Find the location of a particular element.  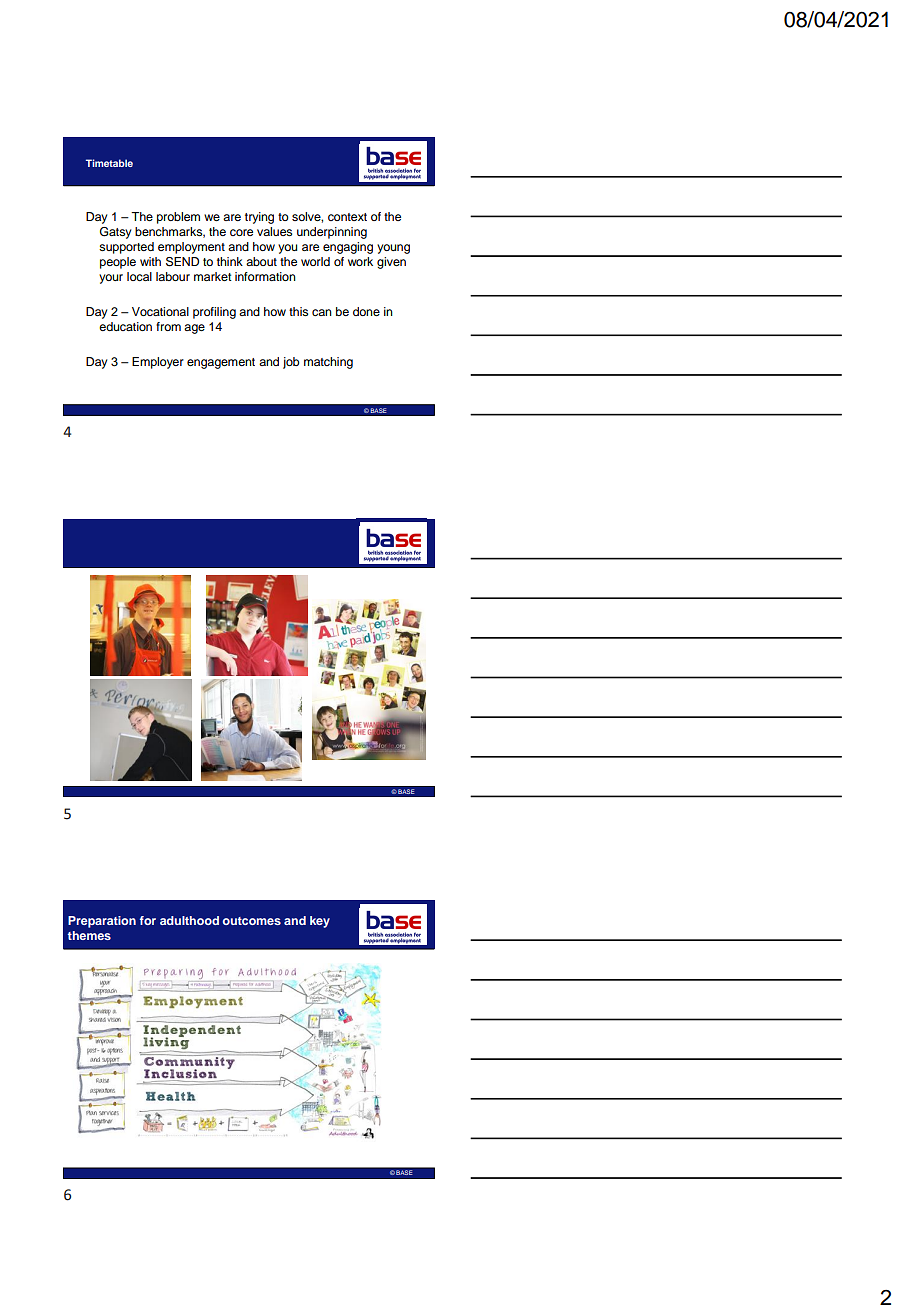

matching is located at coordinates (328, 363).
